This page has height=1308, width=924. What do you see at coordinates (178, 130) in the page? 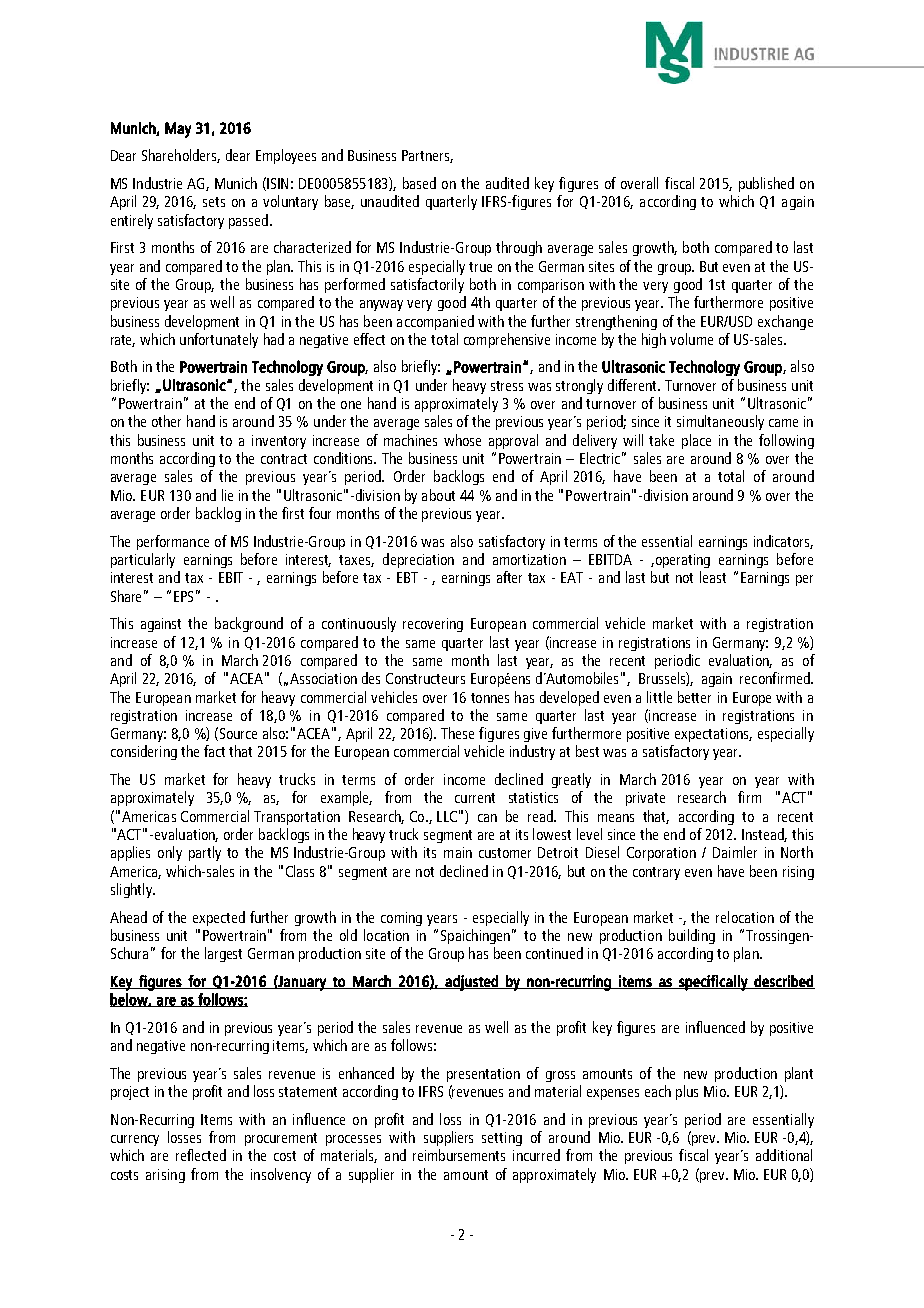
I see `May` at bounding box center [178, 130].
